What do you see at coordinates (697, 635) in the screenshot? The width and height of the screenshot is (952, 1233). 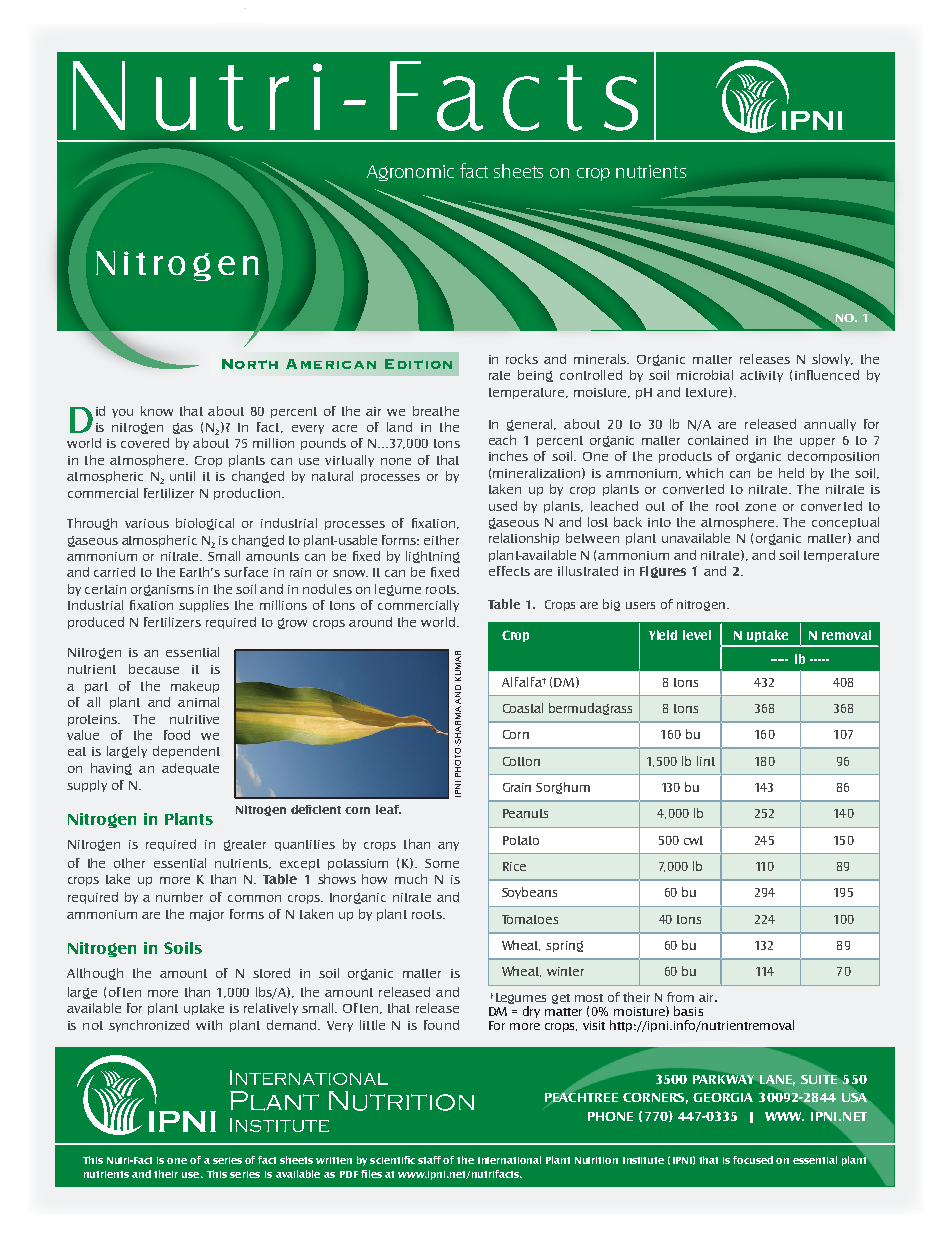 I see `level` at bounding box center [697, 635].
